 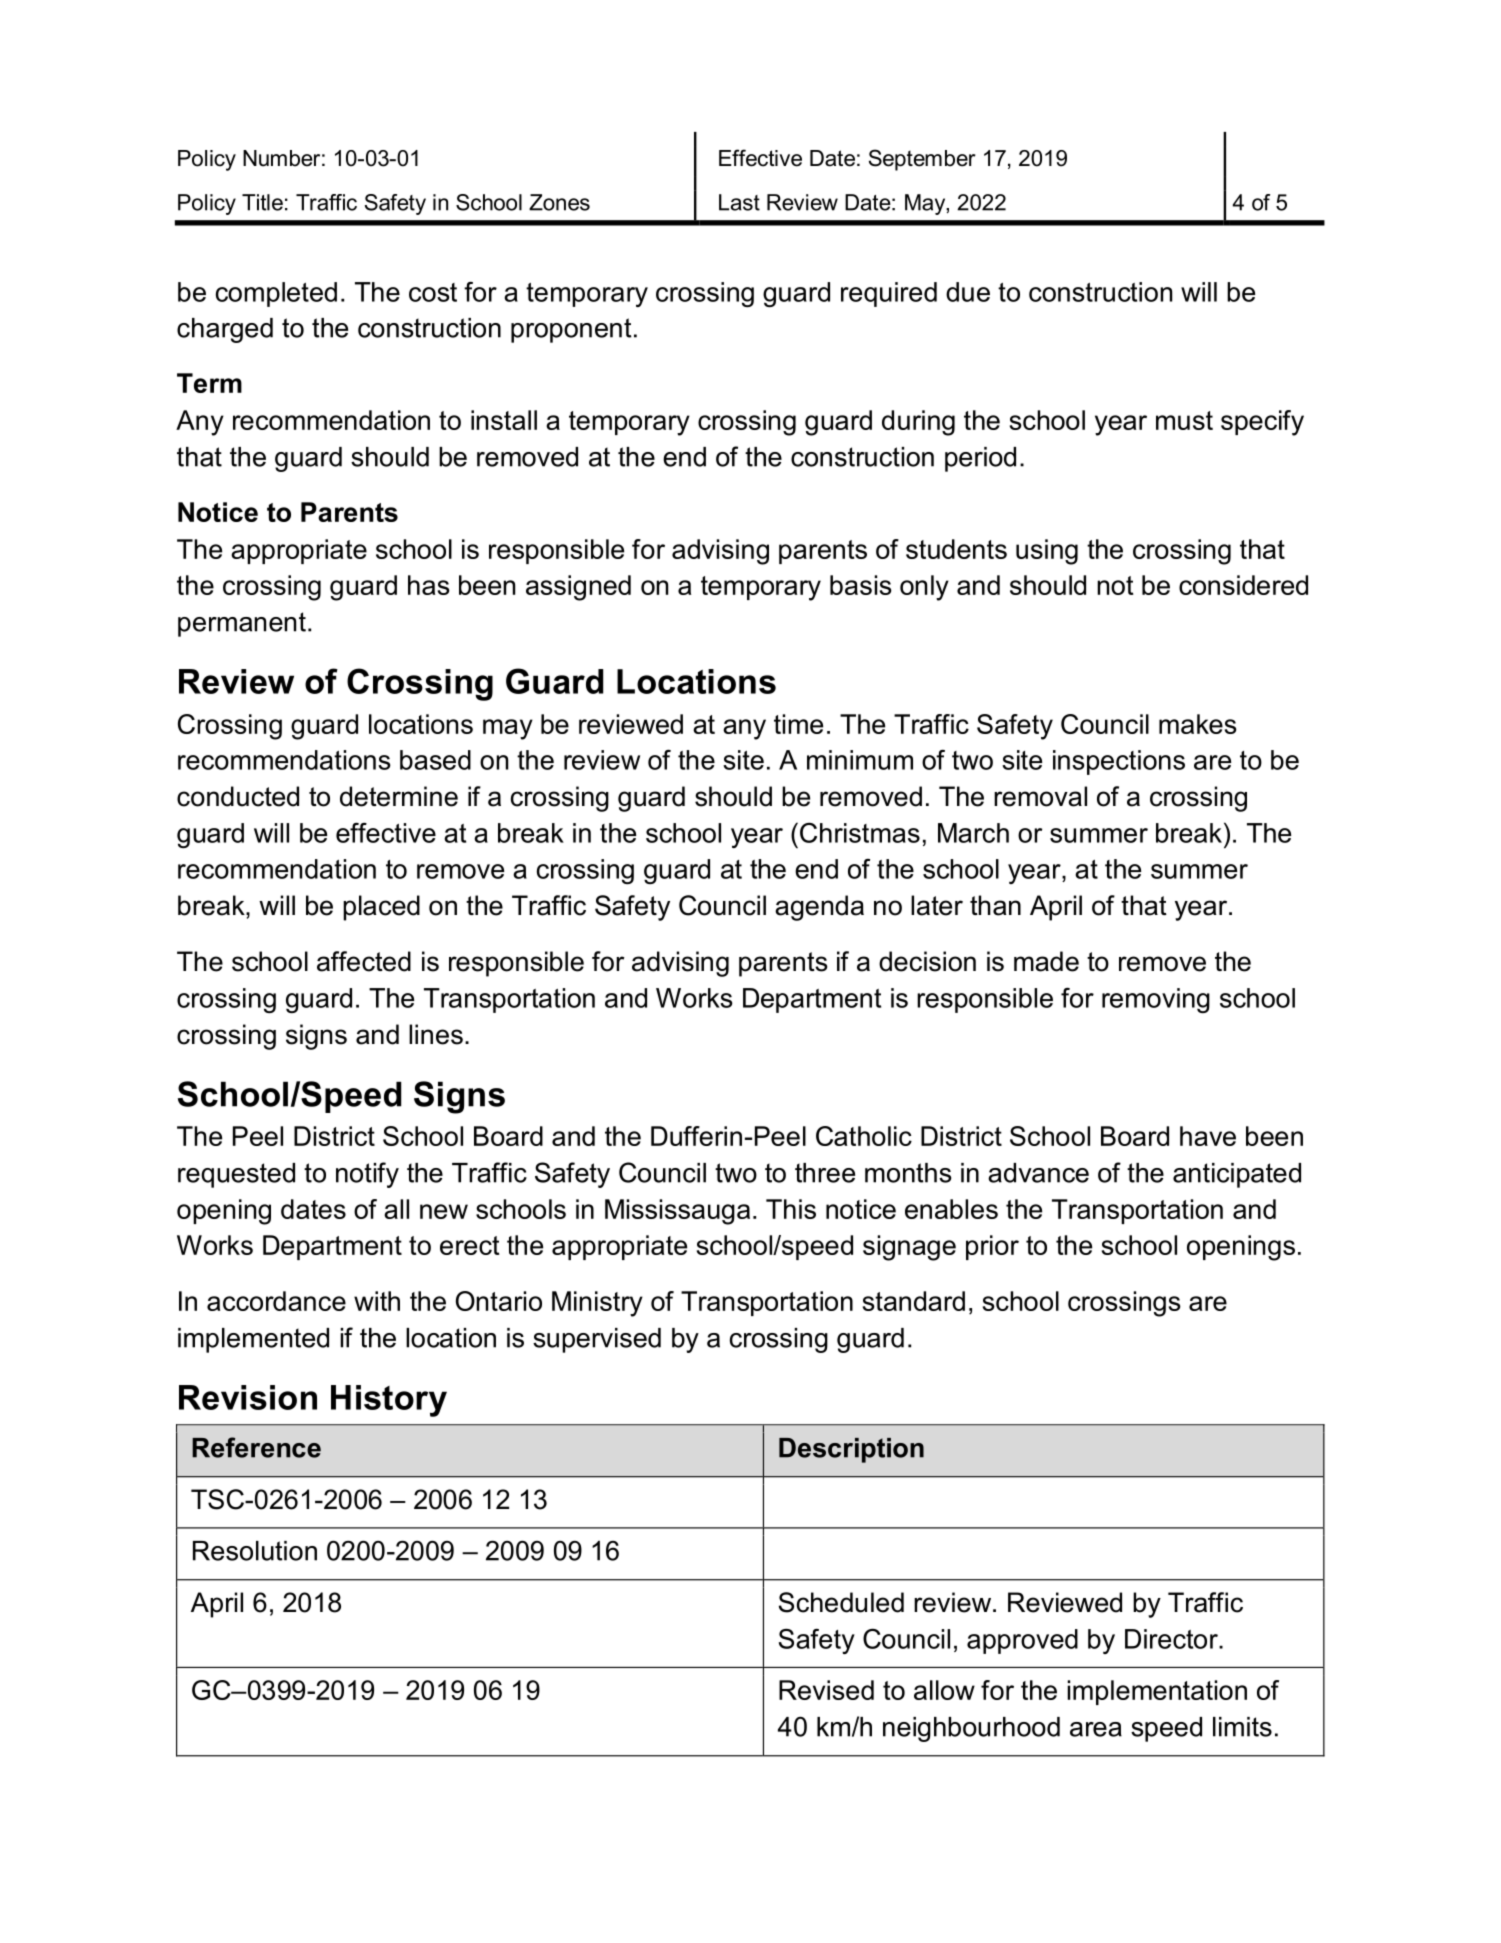 What do you see at coordinates (429, 585) in the screenshot?
I see `has` at bounding box center [429, 585].
